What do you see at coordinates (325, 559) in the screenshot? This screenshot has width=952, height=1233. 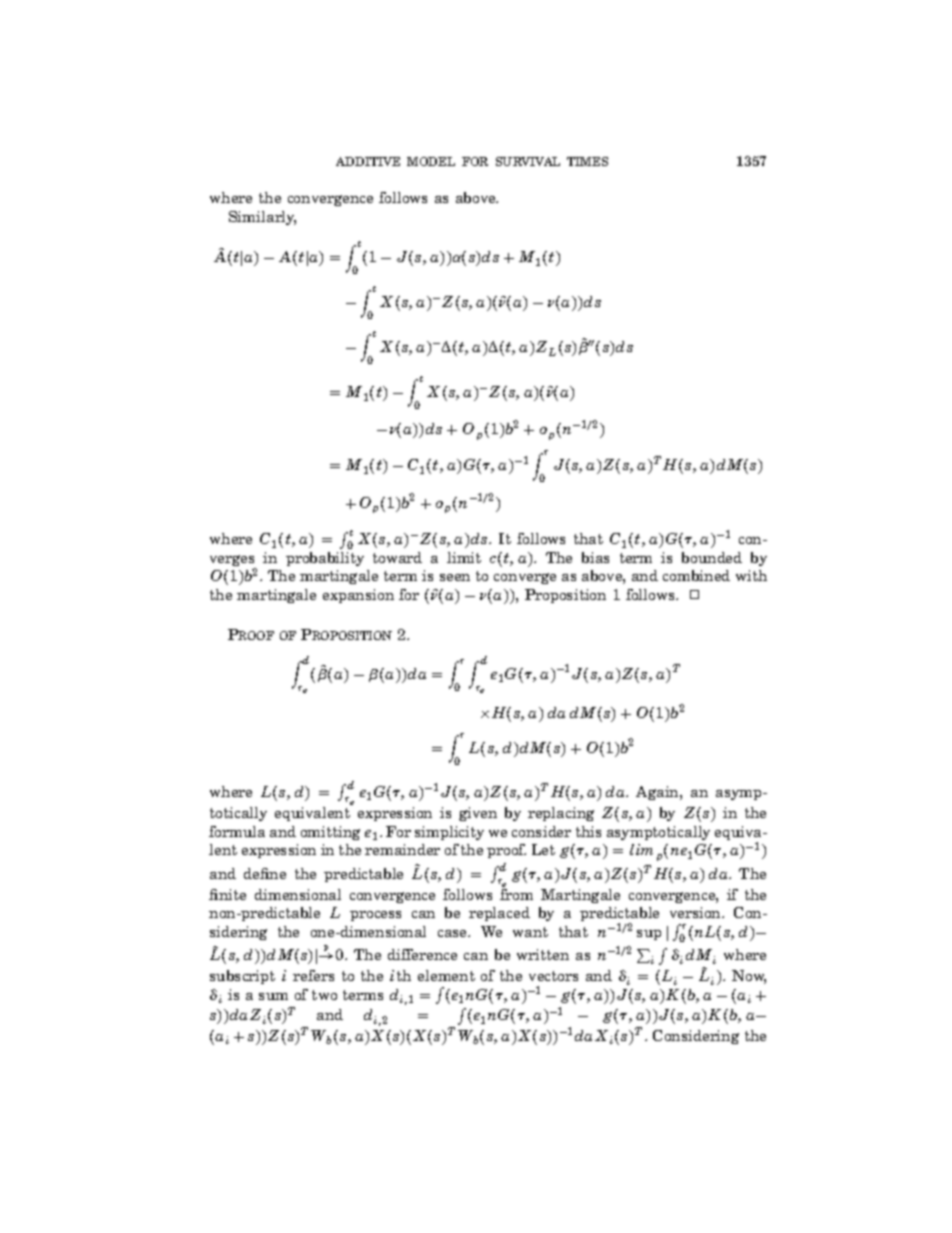 I see `probability` at bounding box center [325, 559].
